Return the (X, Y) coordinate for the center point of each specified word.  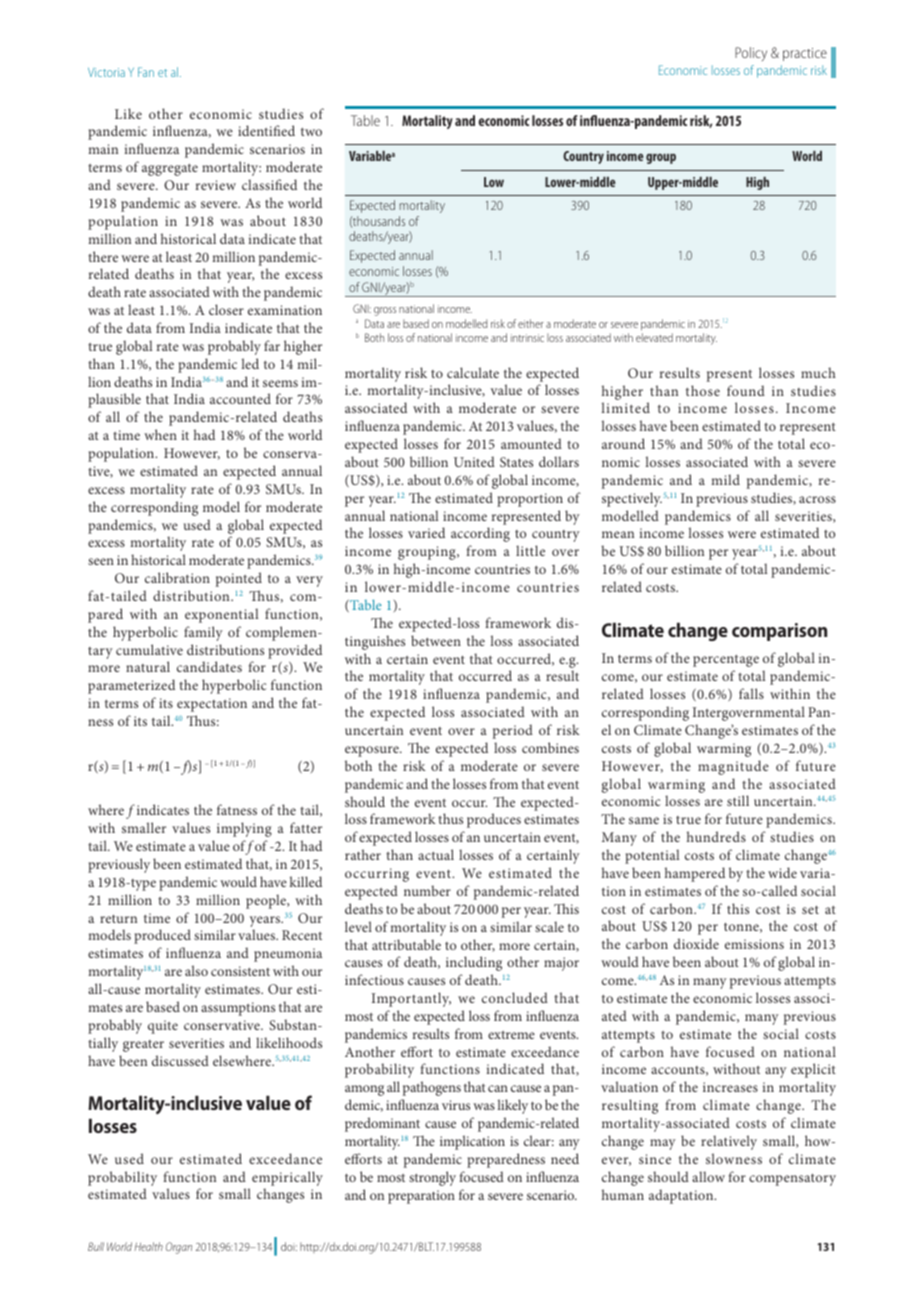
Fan (146, 72)
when (160, 434)
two (311, 132)
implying (244, 829)
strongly (432, 1178)
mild (725, 479)
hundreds (716, 836)
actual (436, 854)
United (474, 461)
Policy (751, 54)
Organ (179, 1248)
